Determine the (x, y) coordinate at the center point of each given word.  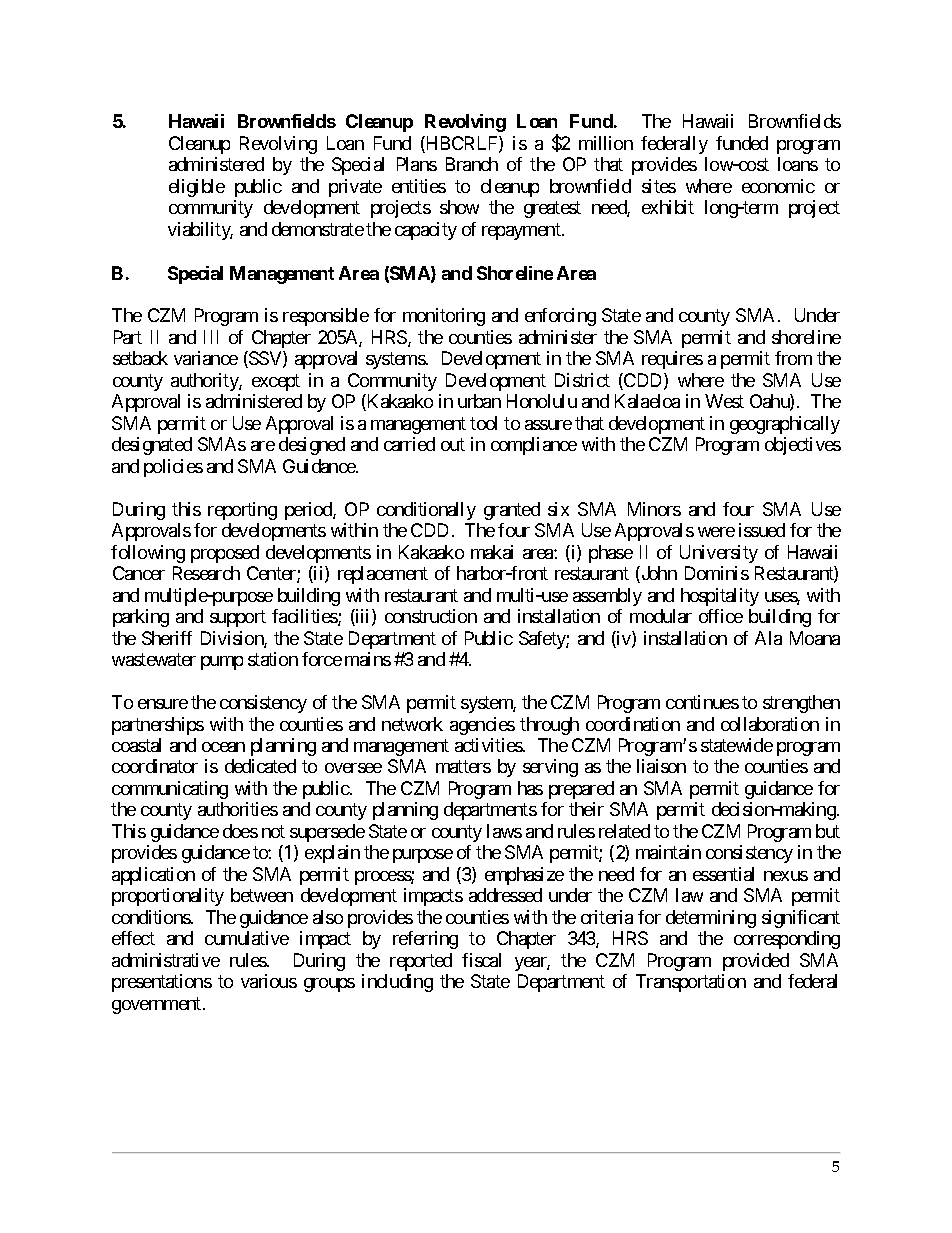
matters (463, 767)
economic (778, 186)
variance (206, 358)
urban (479, 401)
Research (206, 573)
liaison (661, 766)
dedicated (260, 766)
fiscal (481, 960)
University (719, 554)
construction (431, 616)
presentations (162, 983)
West (724, 401)
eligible (197, 188)
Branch (472, 164)
